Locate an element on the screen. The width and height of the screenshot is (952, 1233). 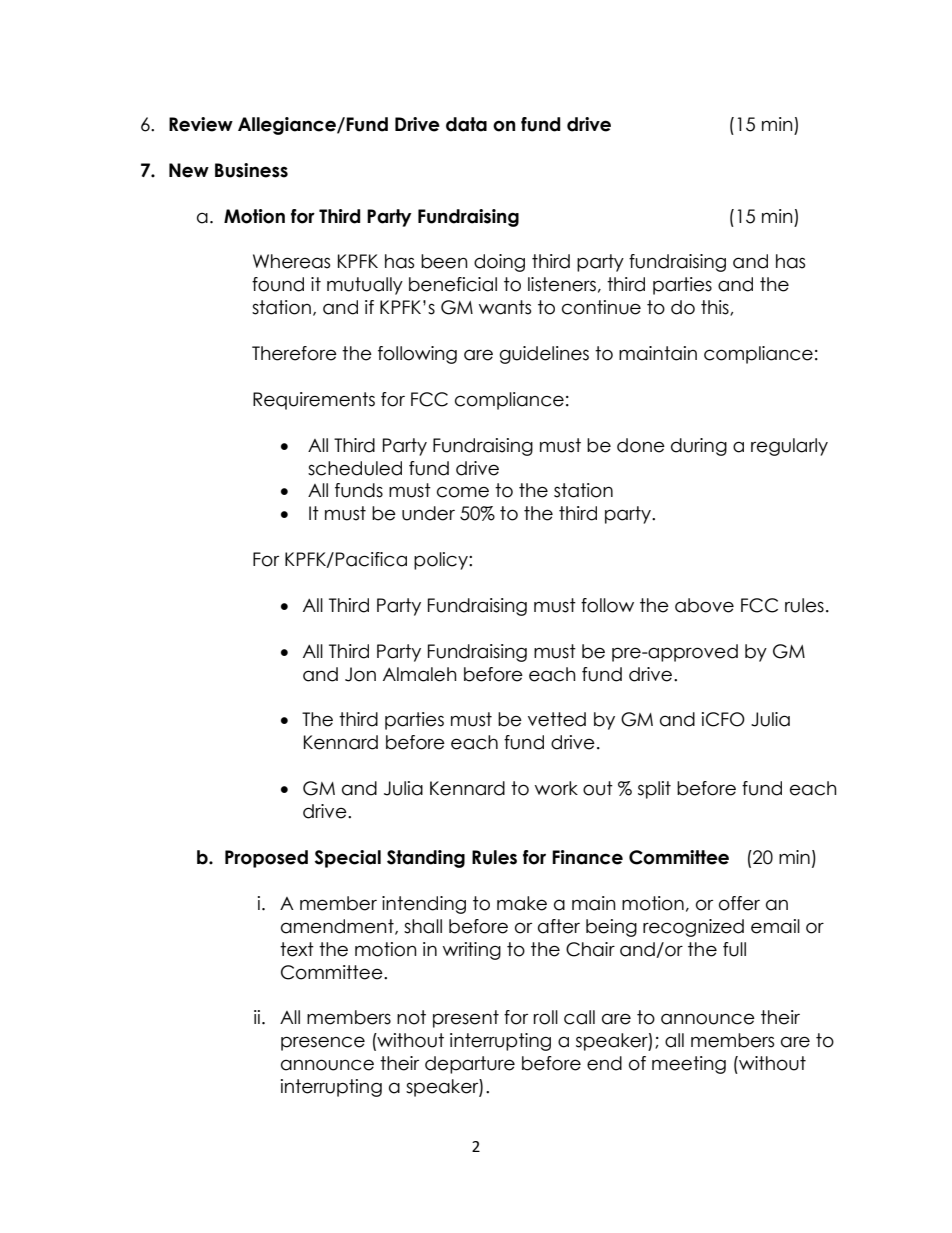
Jon is located at coordinates (360, 674).
